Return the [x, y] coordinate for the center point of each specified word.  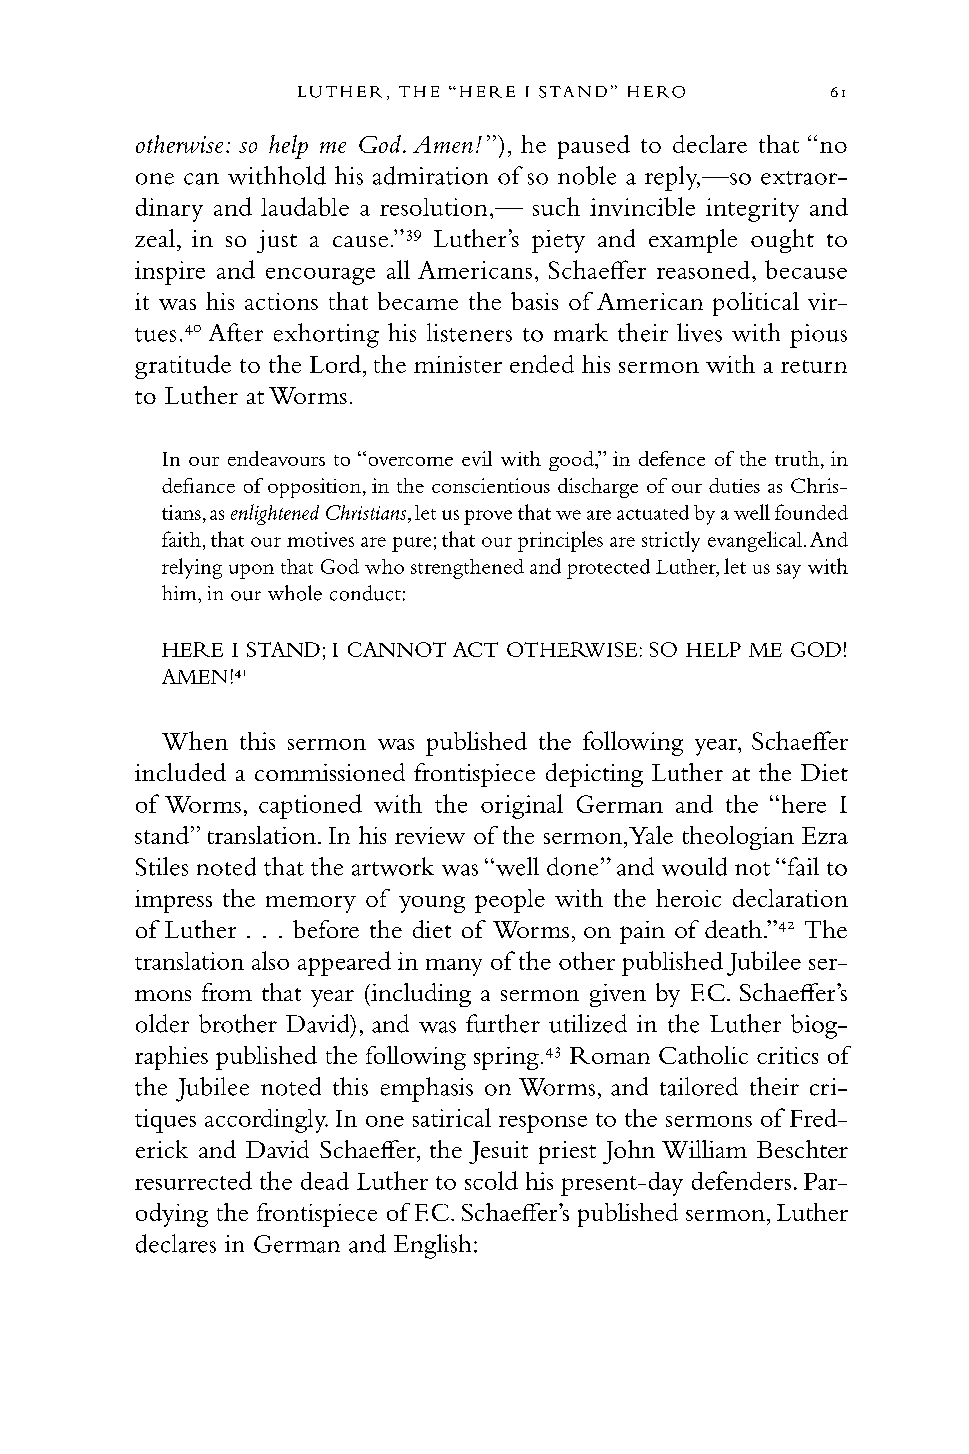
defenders [741, 1180]
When [195, 740]
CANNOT [397, 649]
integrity [752, 210]
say [789, 571]
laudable [305, 206]
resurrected [193, 1180]
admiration [430, 175]
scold [491, 1180]
